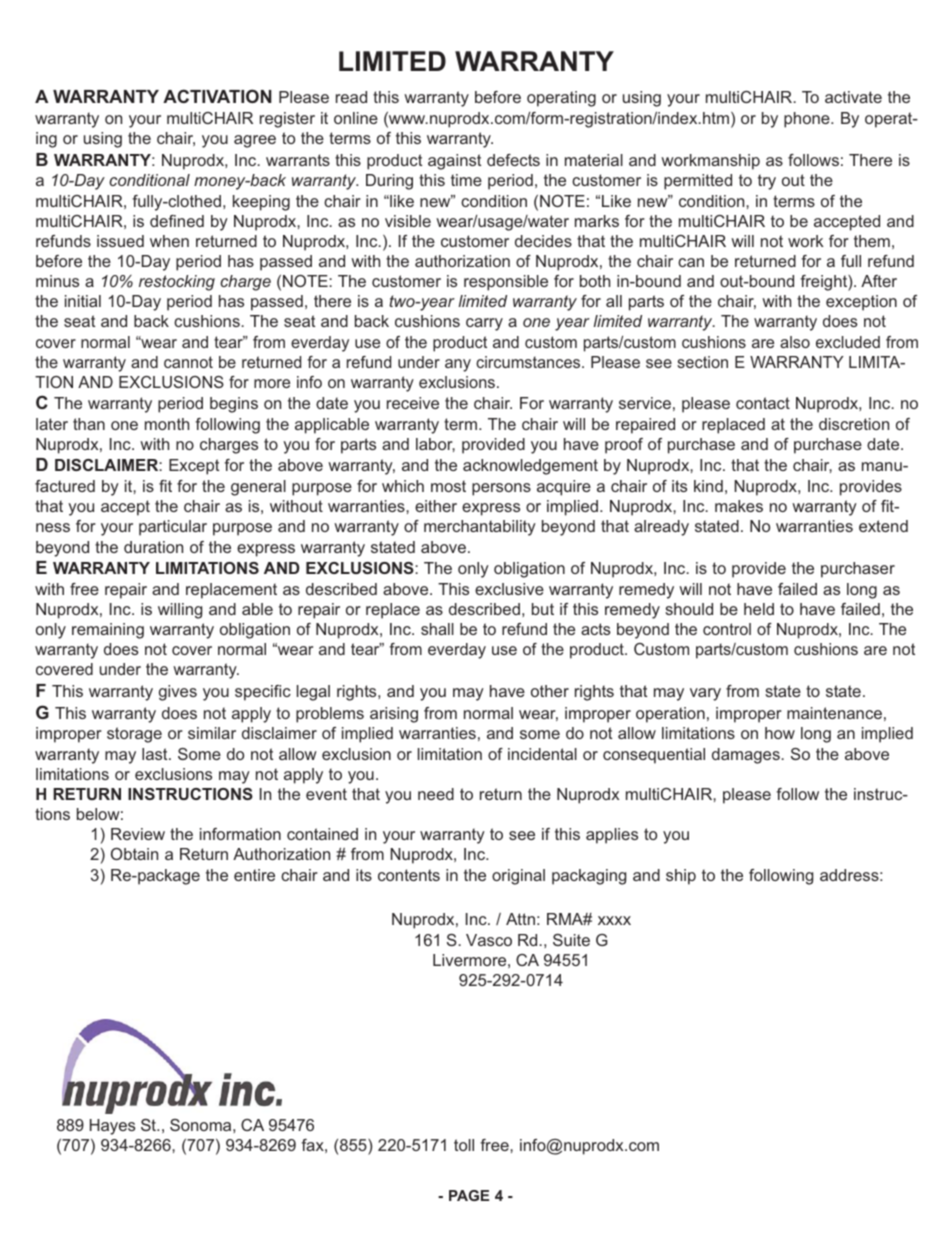  Describe the element at coordinates (436, 794) in the screenshot. I see `need` at that location.
